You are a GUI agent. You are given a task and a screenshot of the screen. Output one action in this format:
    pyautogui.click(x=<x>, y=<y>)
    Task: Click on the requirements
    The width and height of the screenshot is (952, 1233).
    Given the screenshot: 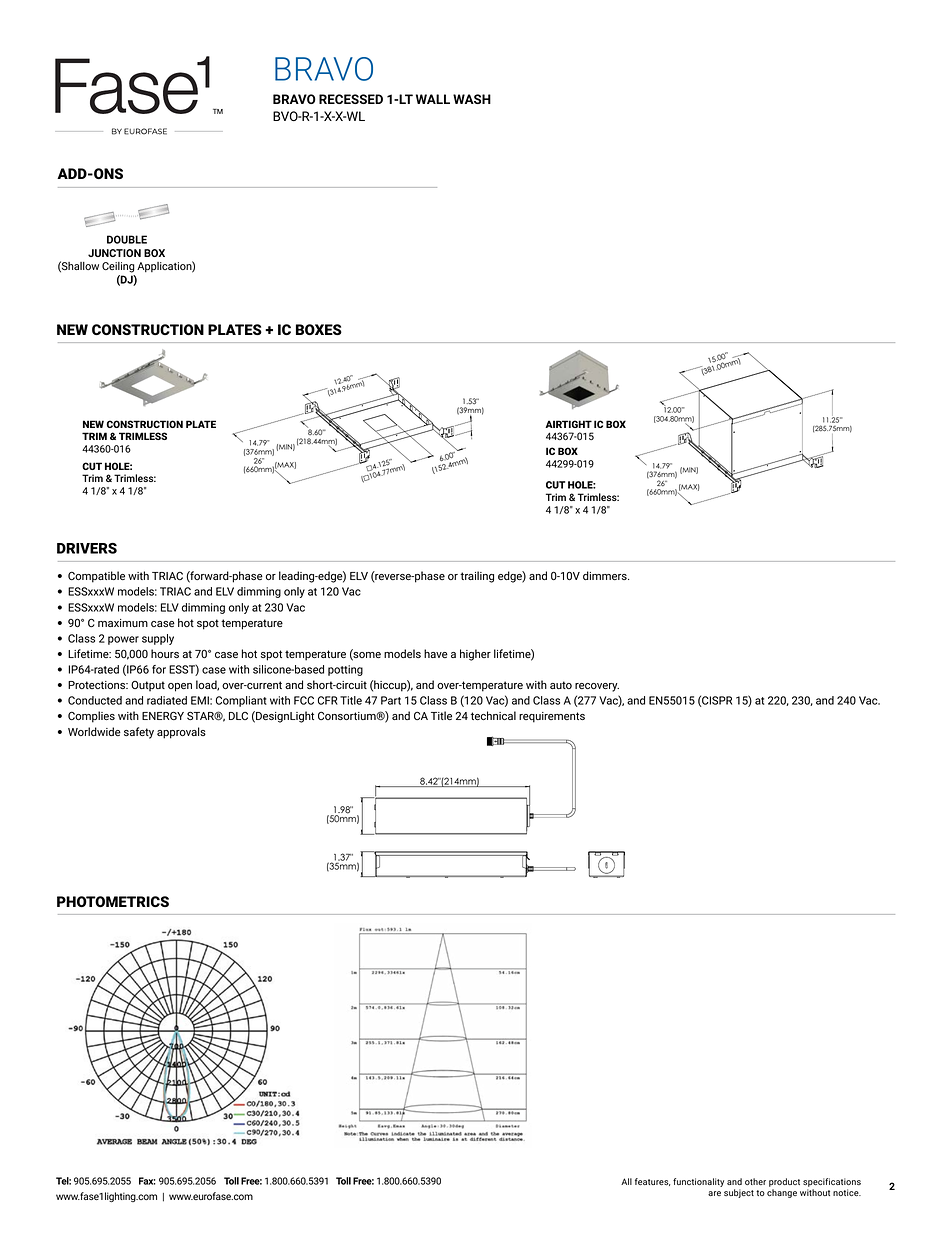 What is the action you would take?
    pyautogui.click(x=552, y=717)
